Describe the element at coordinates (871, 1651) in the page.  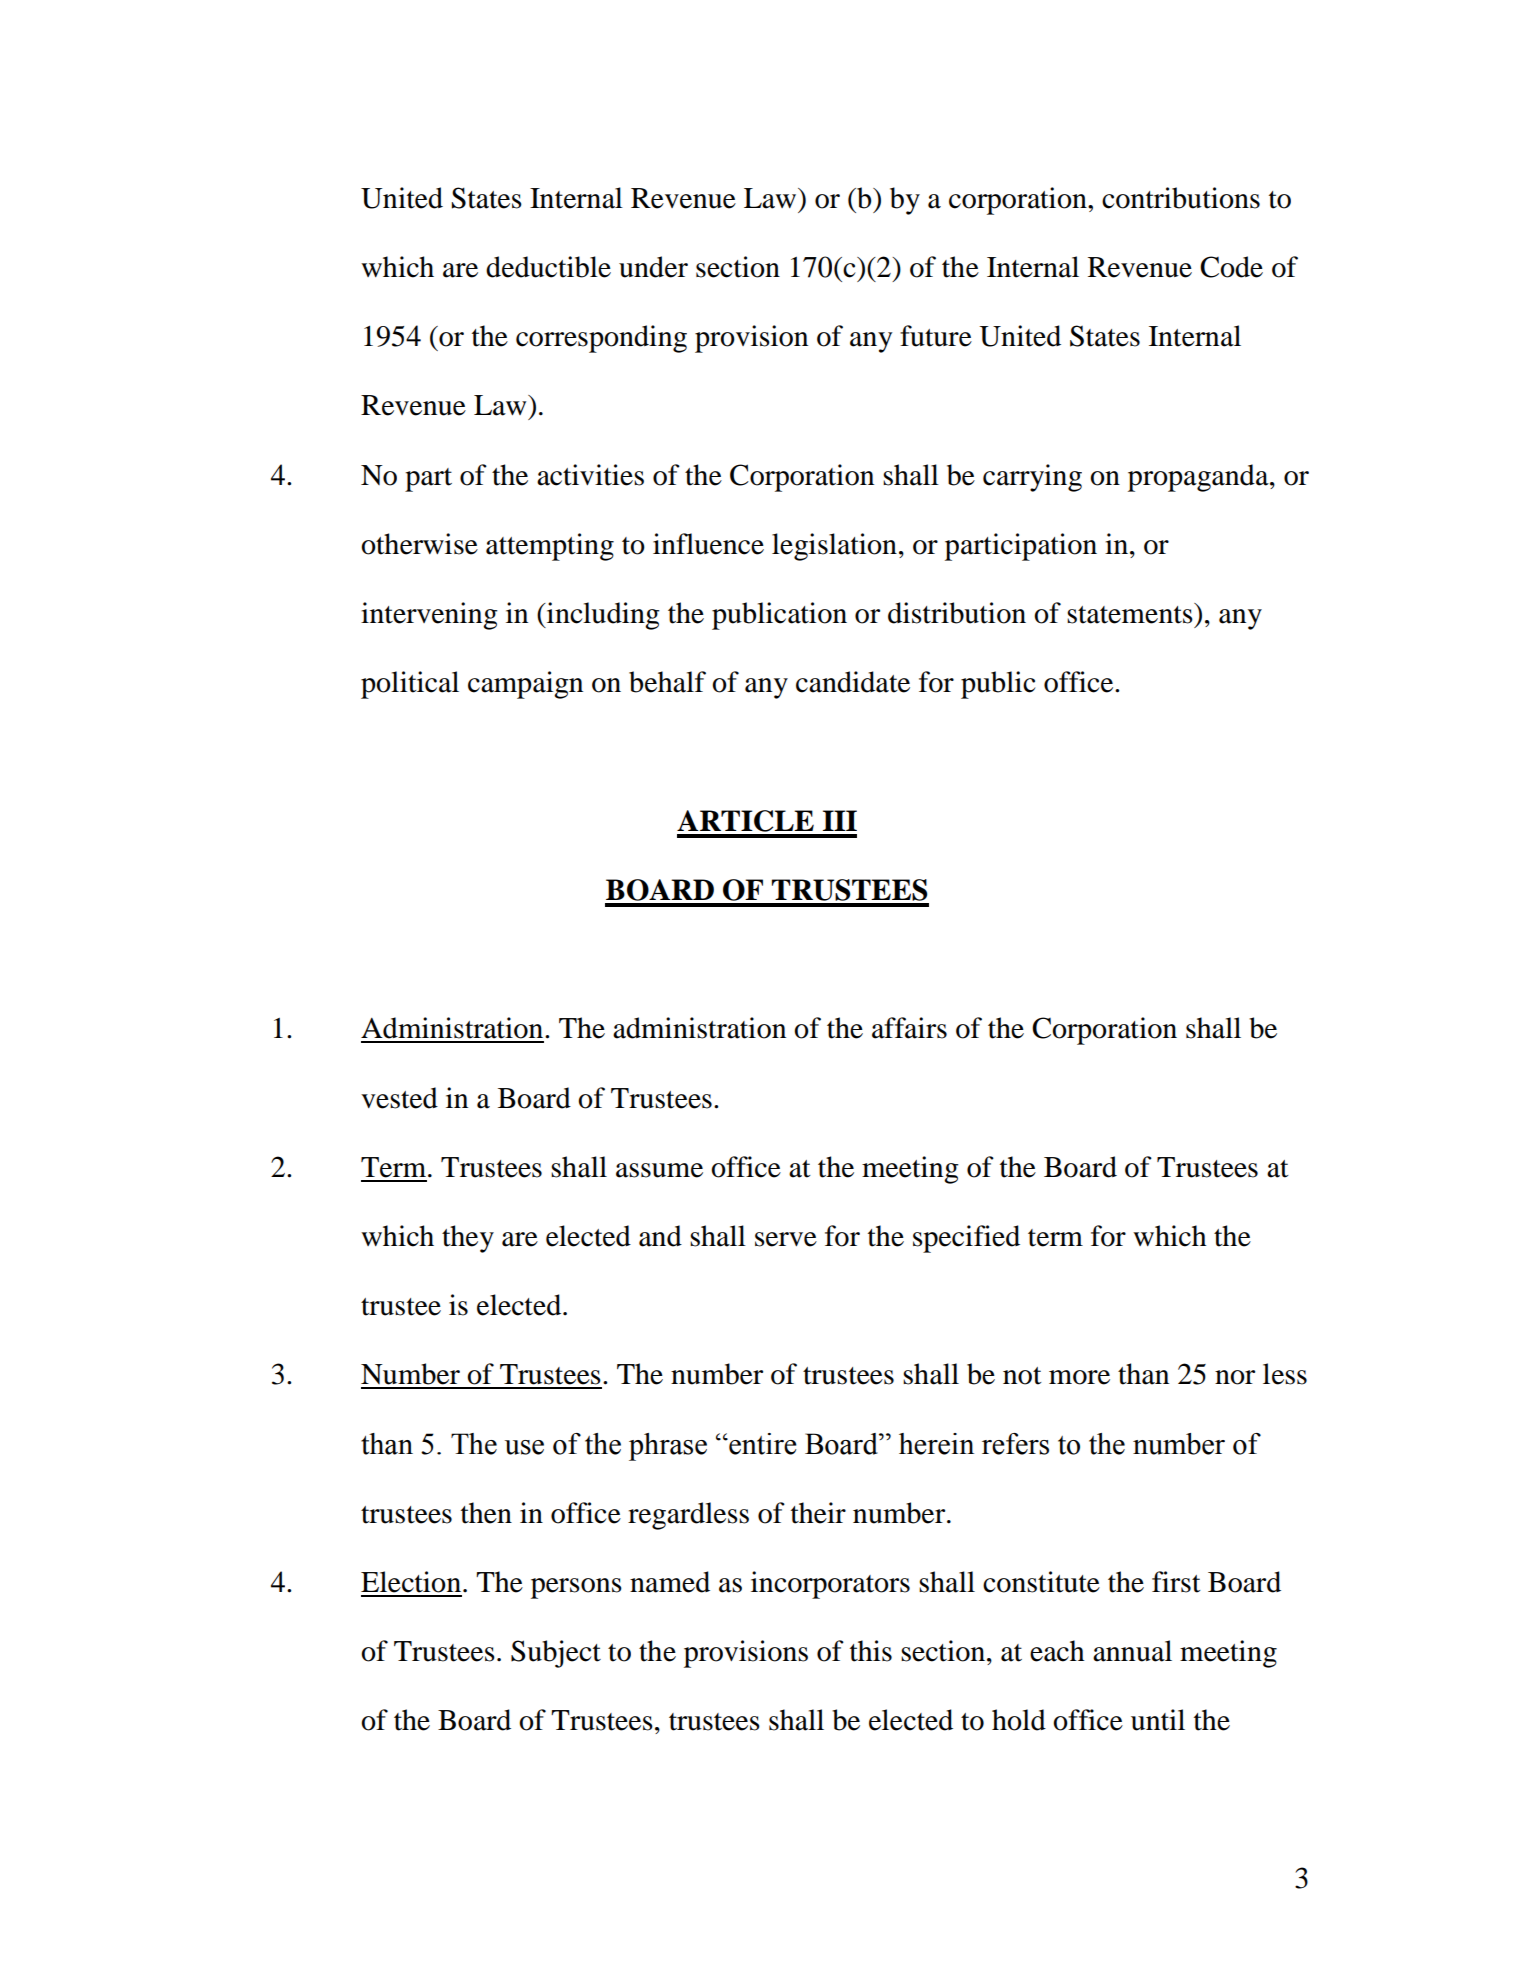
I see `this` at that location.
